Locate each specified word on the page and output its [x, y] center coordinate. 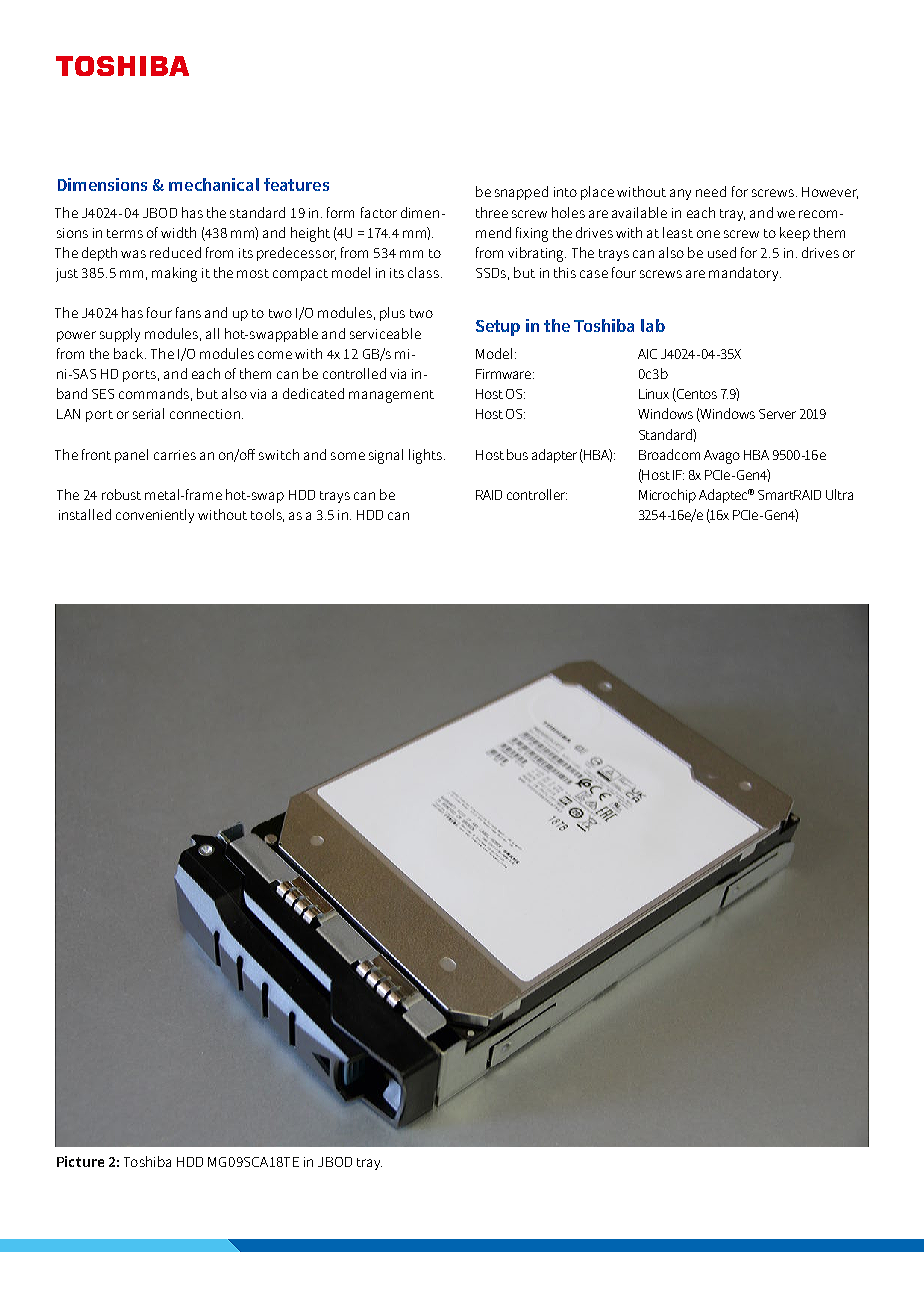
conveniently [155, 516]
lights [427, 456]
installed [85, 514]
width [178, 232]
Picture [80, 1161]
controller [537, 494]
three [492, 212]
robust [121, 494]
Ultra [839, 494]
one [708, 234]
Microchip [667, 496]
